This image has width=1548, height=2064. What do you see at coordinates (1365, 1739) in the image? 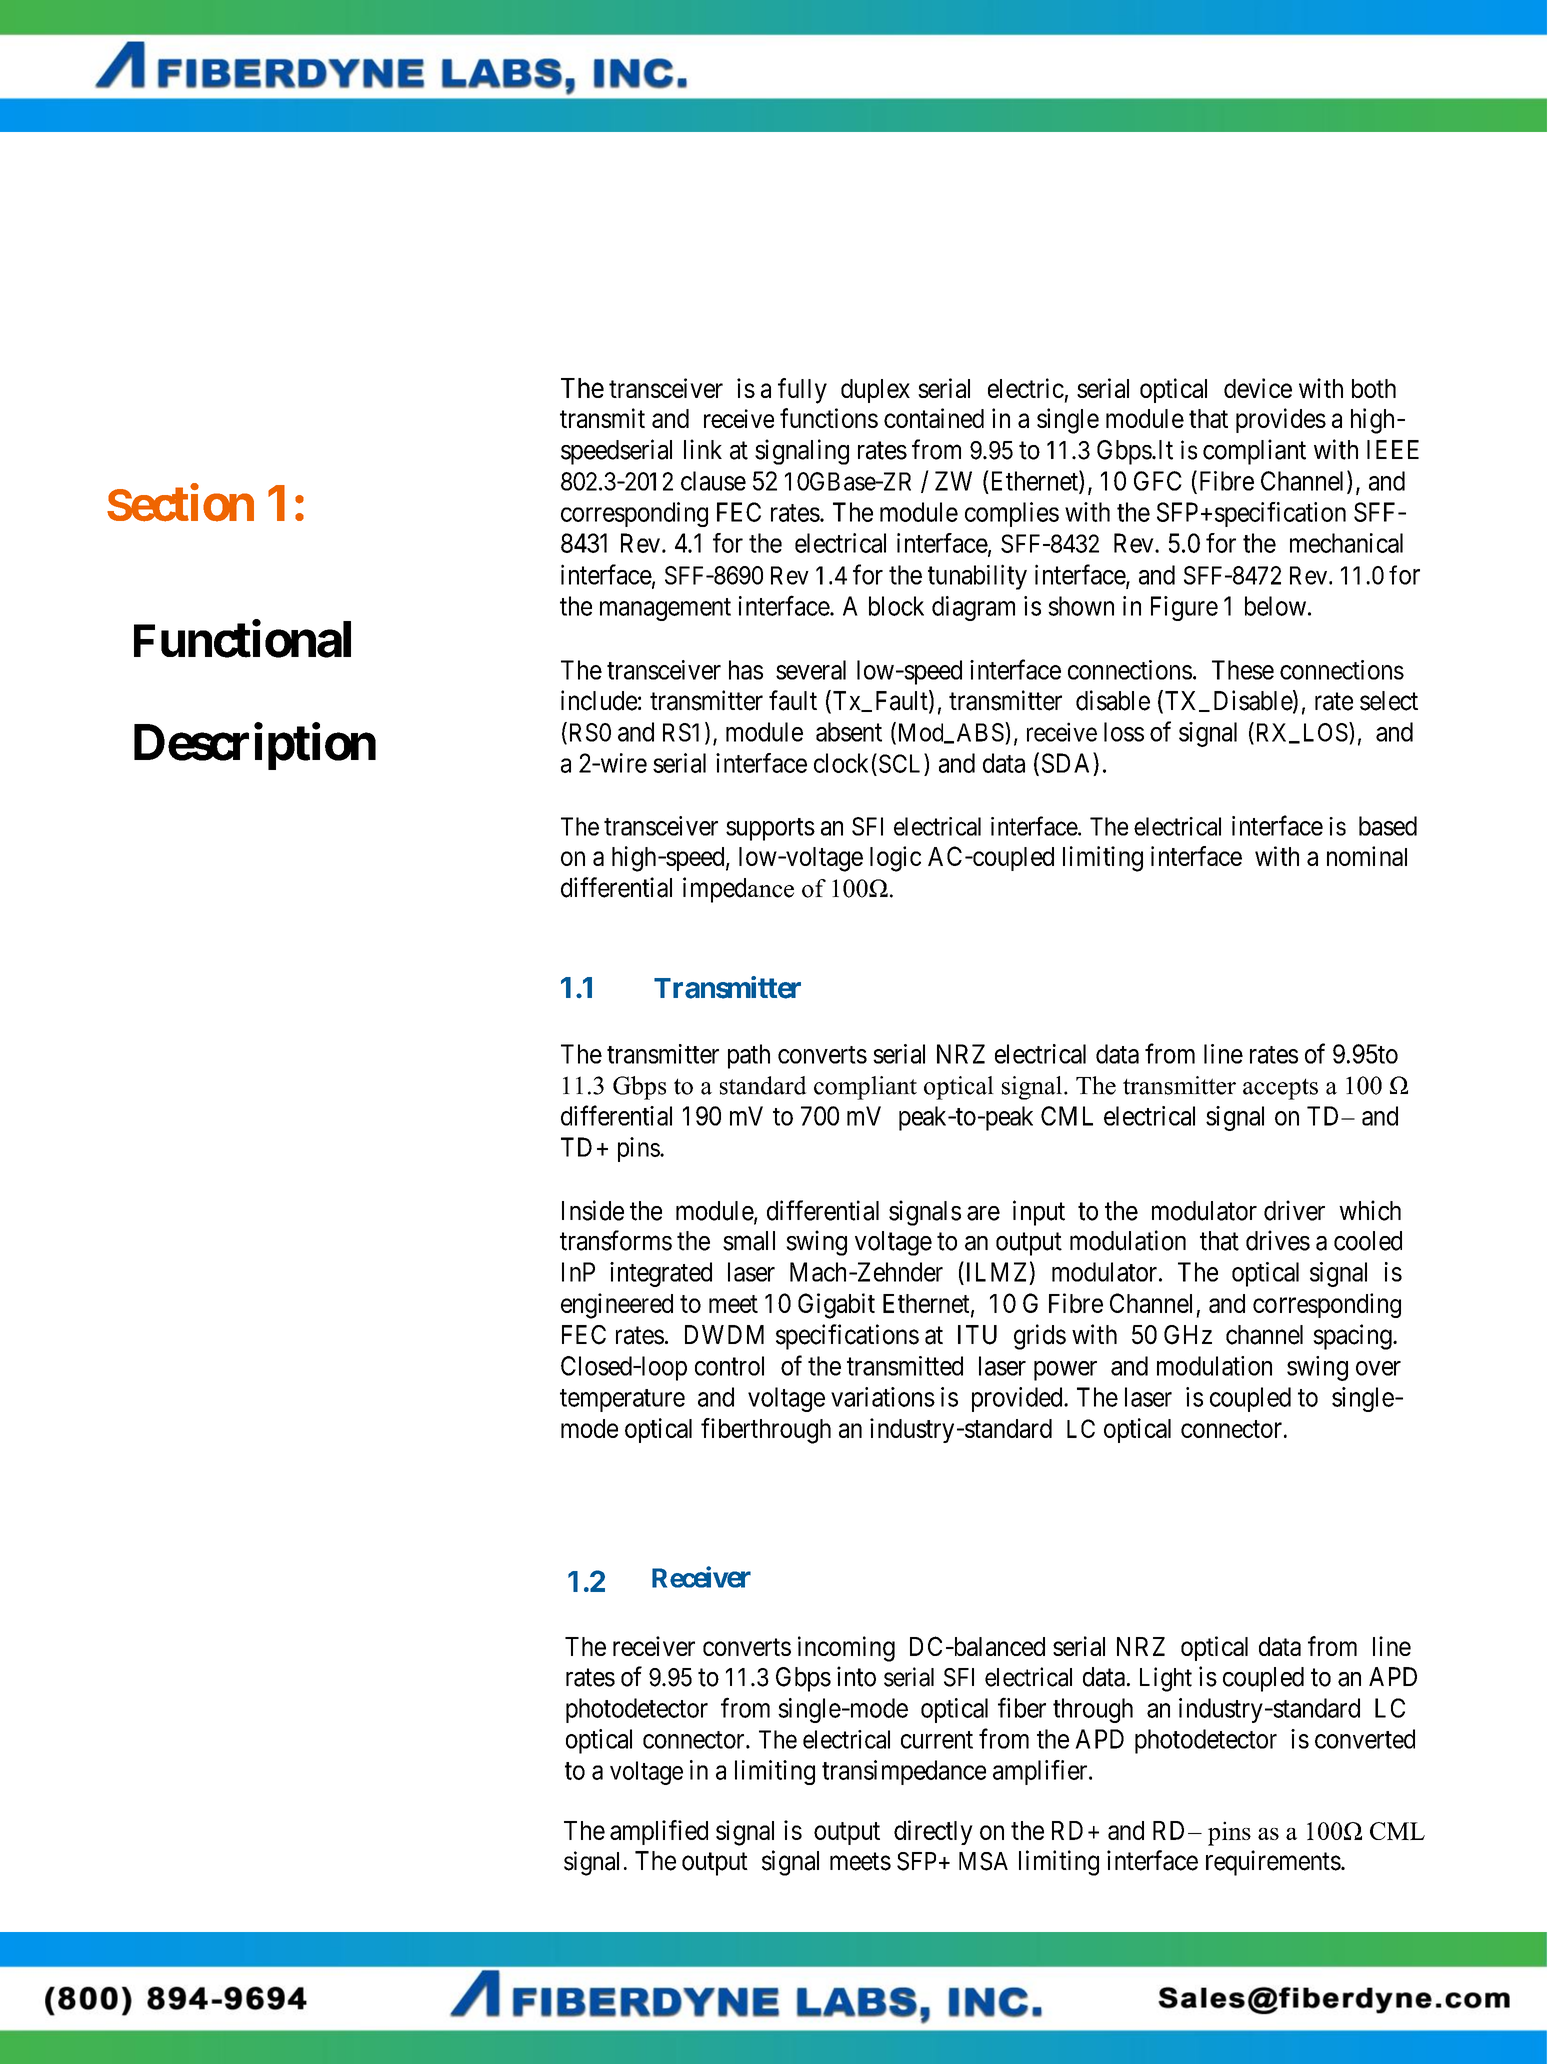
I see `converted` at bounding box center [1365, 1739].
